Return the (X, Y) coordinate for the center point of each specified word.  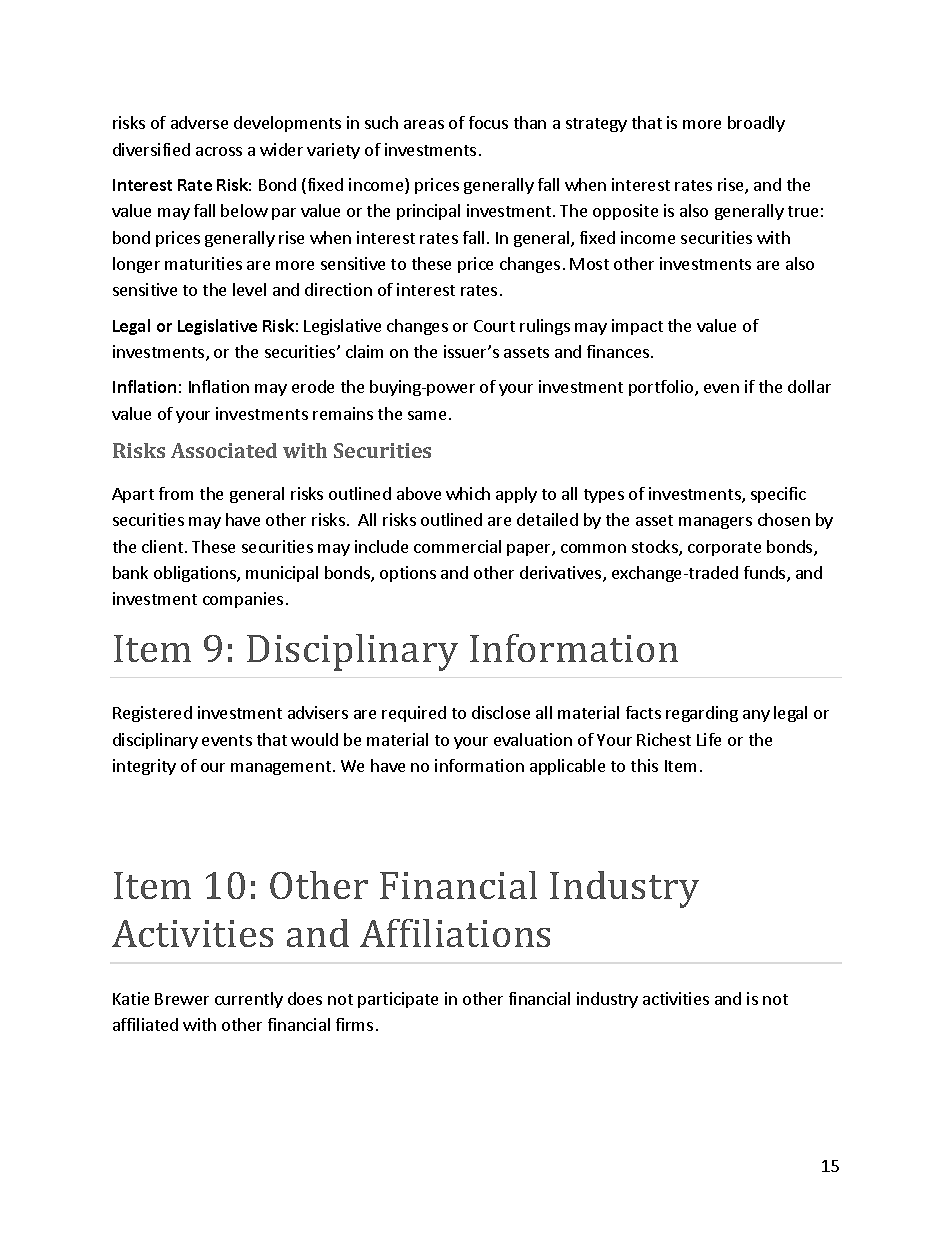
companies (243, 600)
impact (637, 327)
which (468, 493)
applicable (567, 767)
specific (778, 495)
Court (494, 326)
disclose (501, 712)
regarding (702, 714)
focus (488, 122)
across (219, 151)
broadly (756, 124)
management (281, 768)
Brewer (182, 999)
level (249, 289)
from (176, 493)
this (644, 765)
